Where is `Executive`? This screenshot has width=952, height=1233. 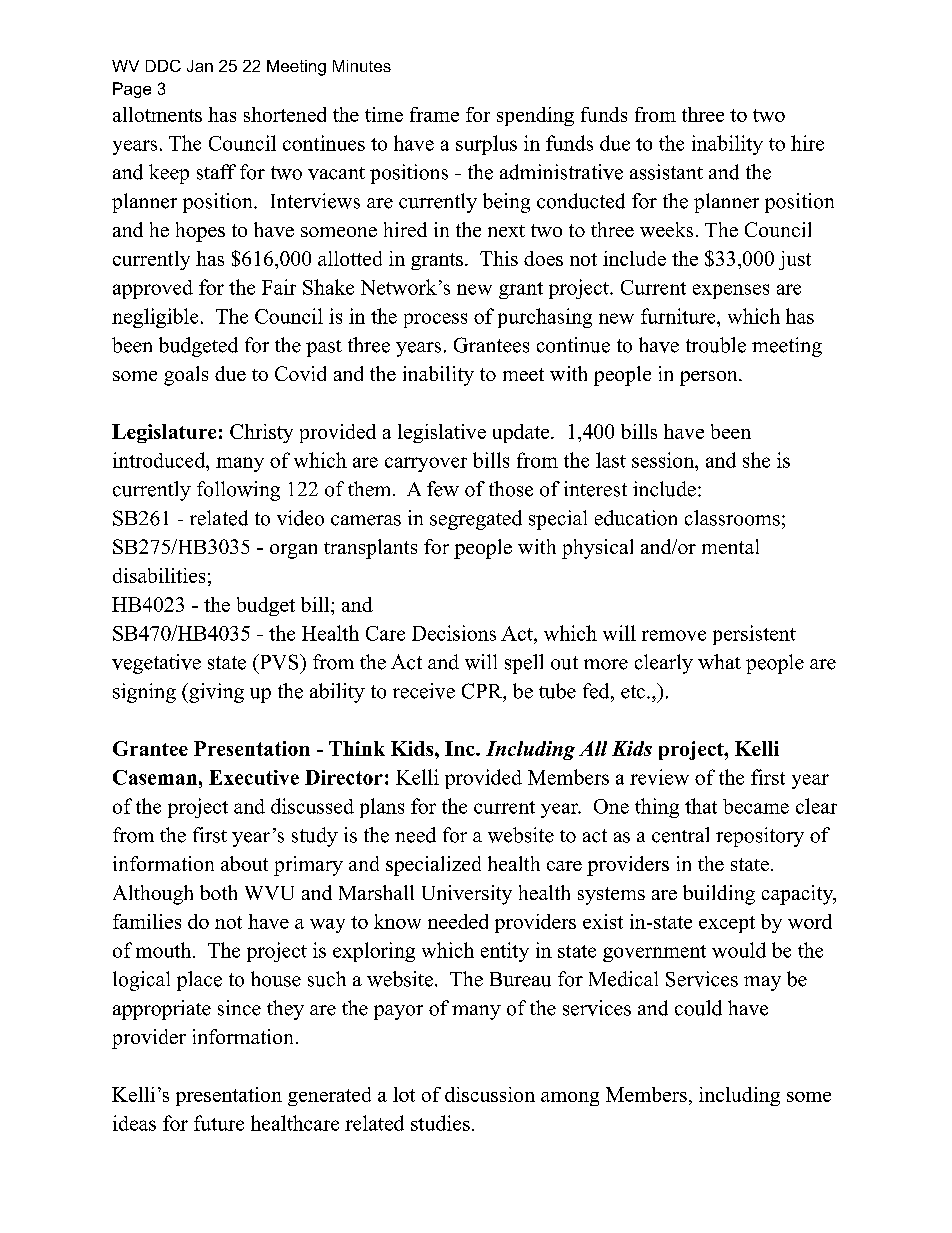
Executive is located at coordinates (254, 777).
